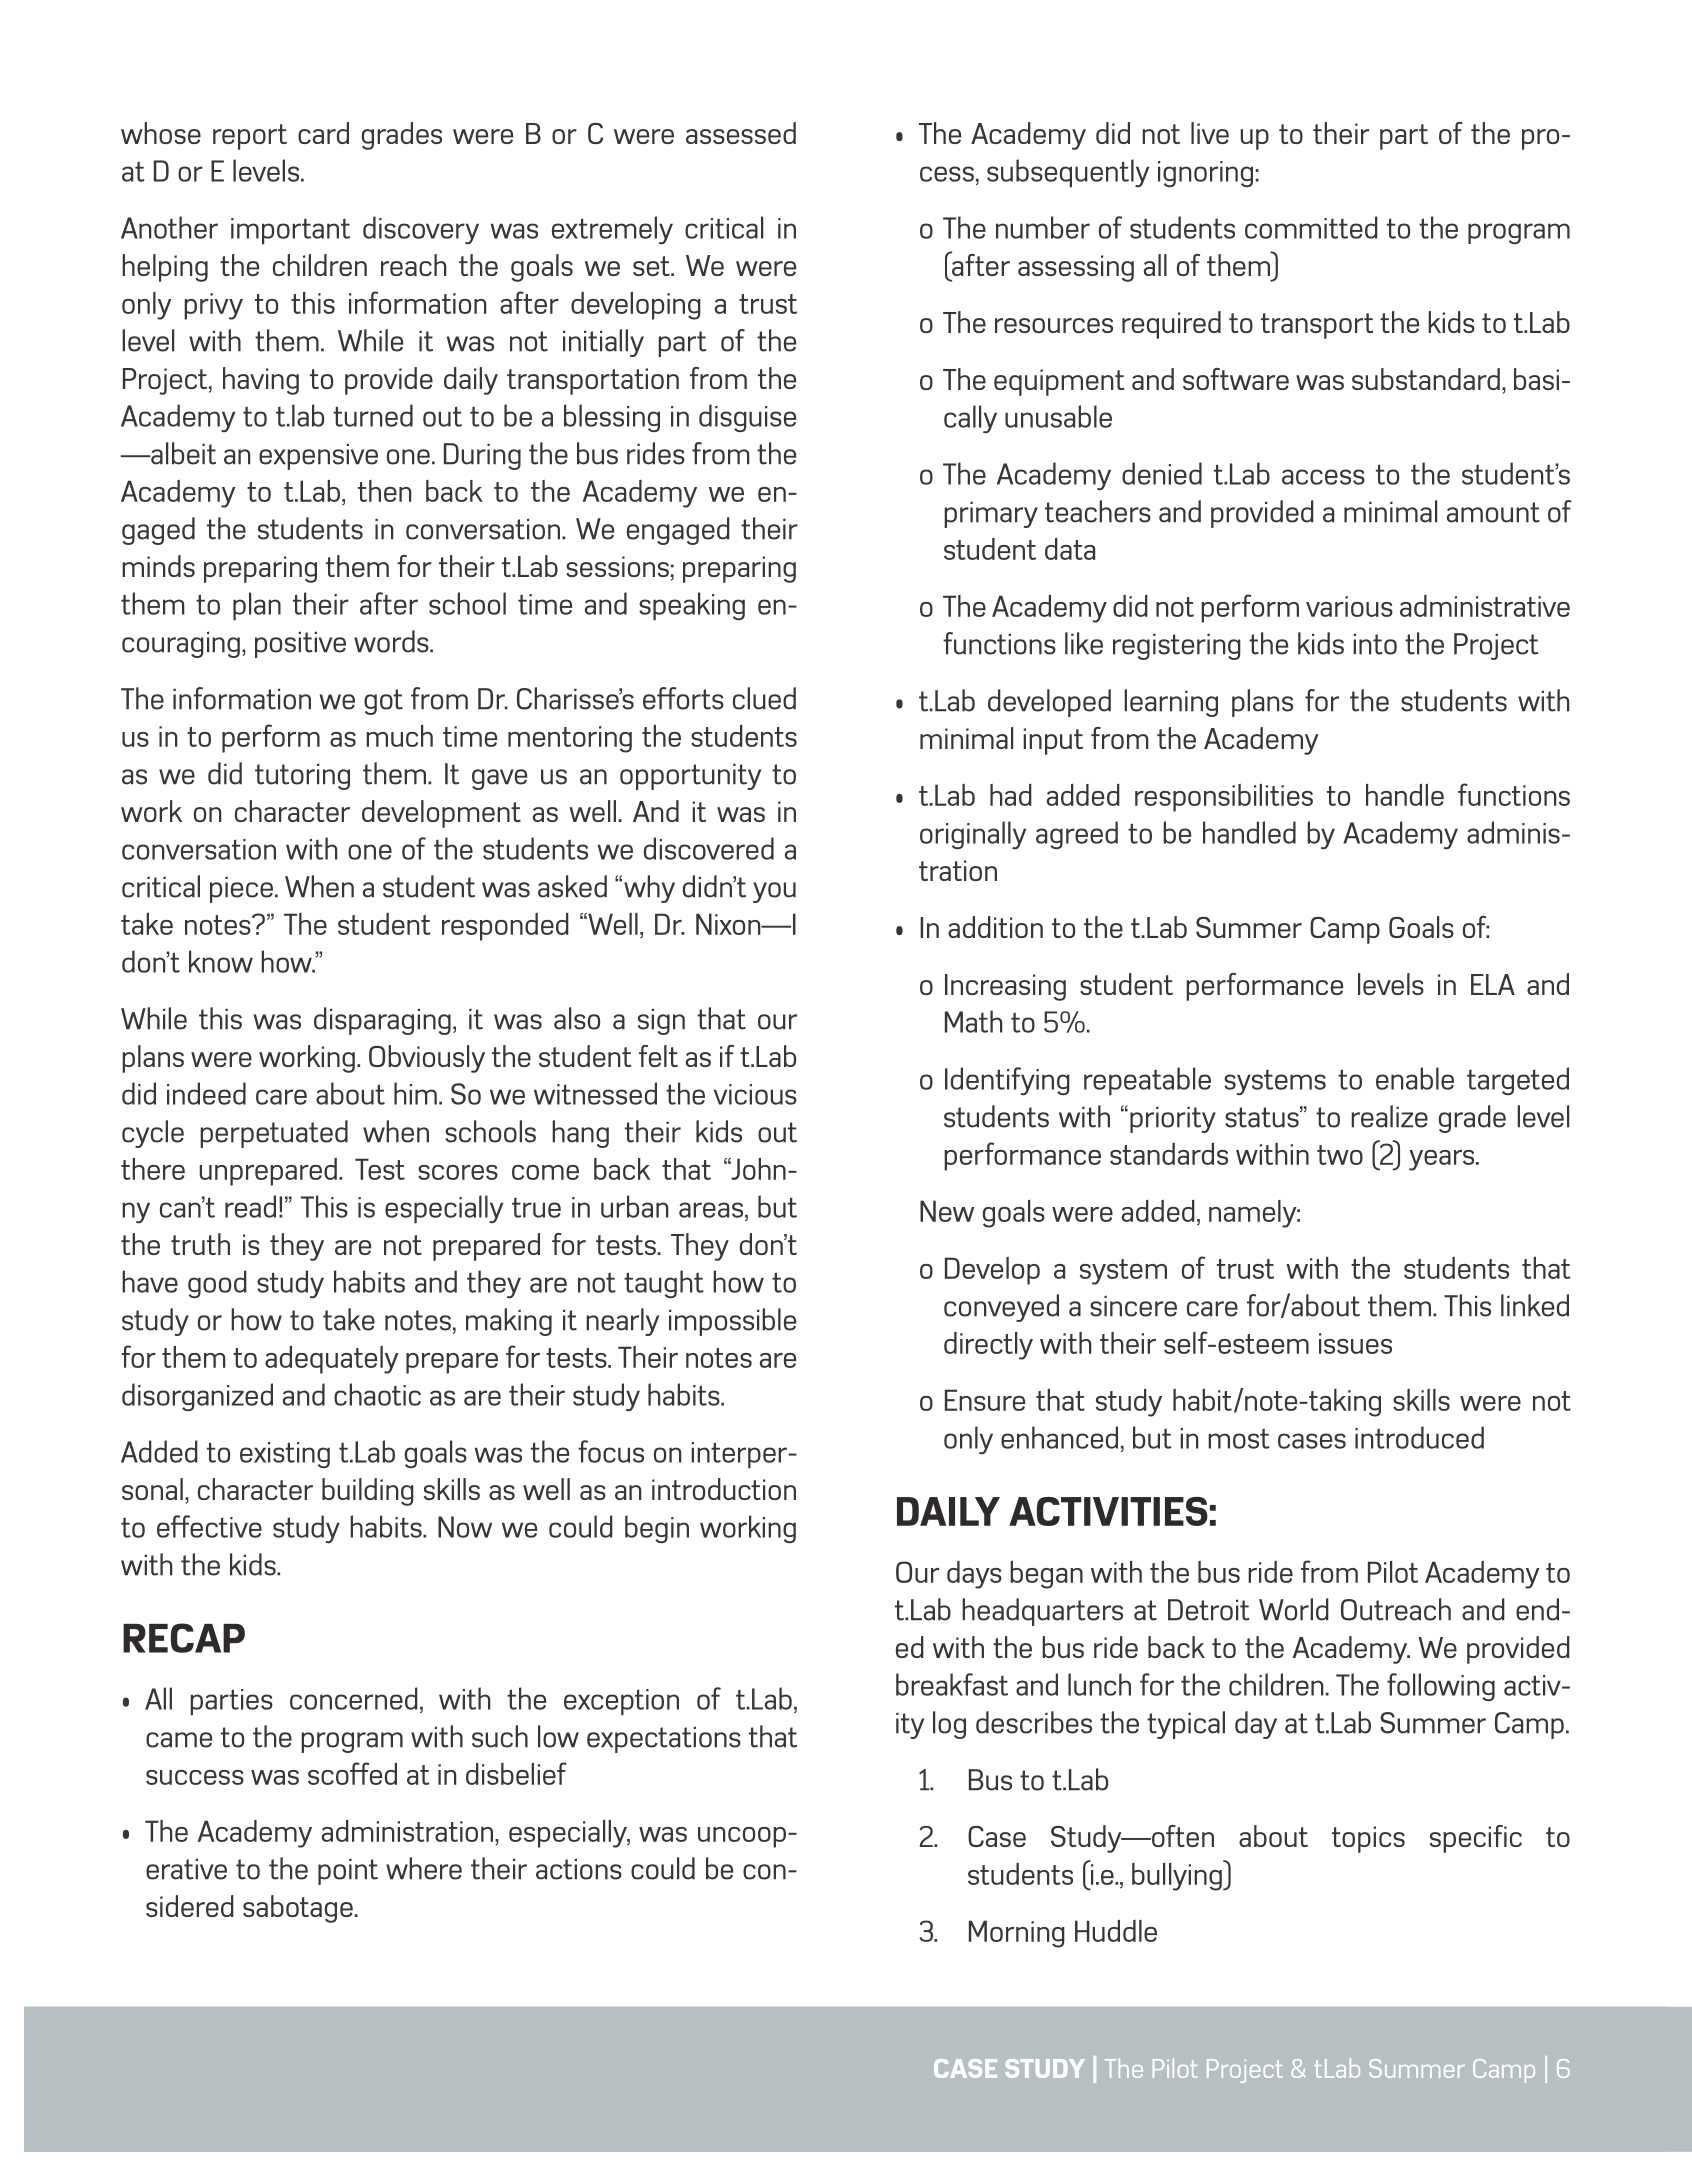 This image has width=1692, height=2176. I want to click on introduced, so click(1419, 1437).
